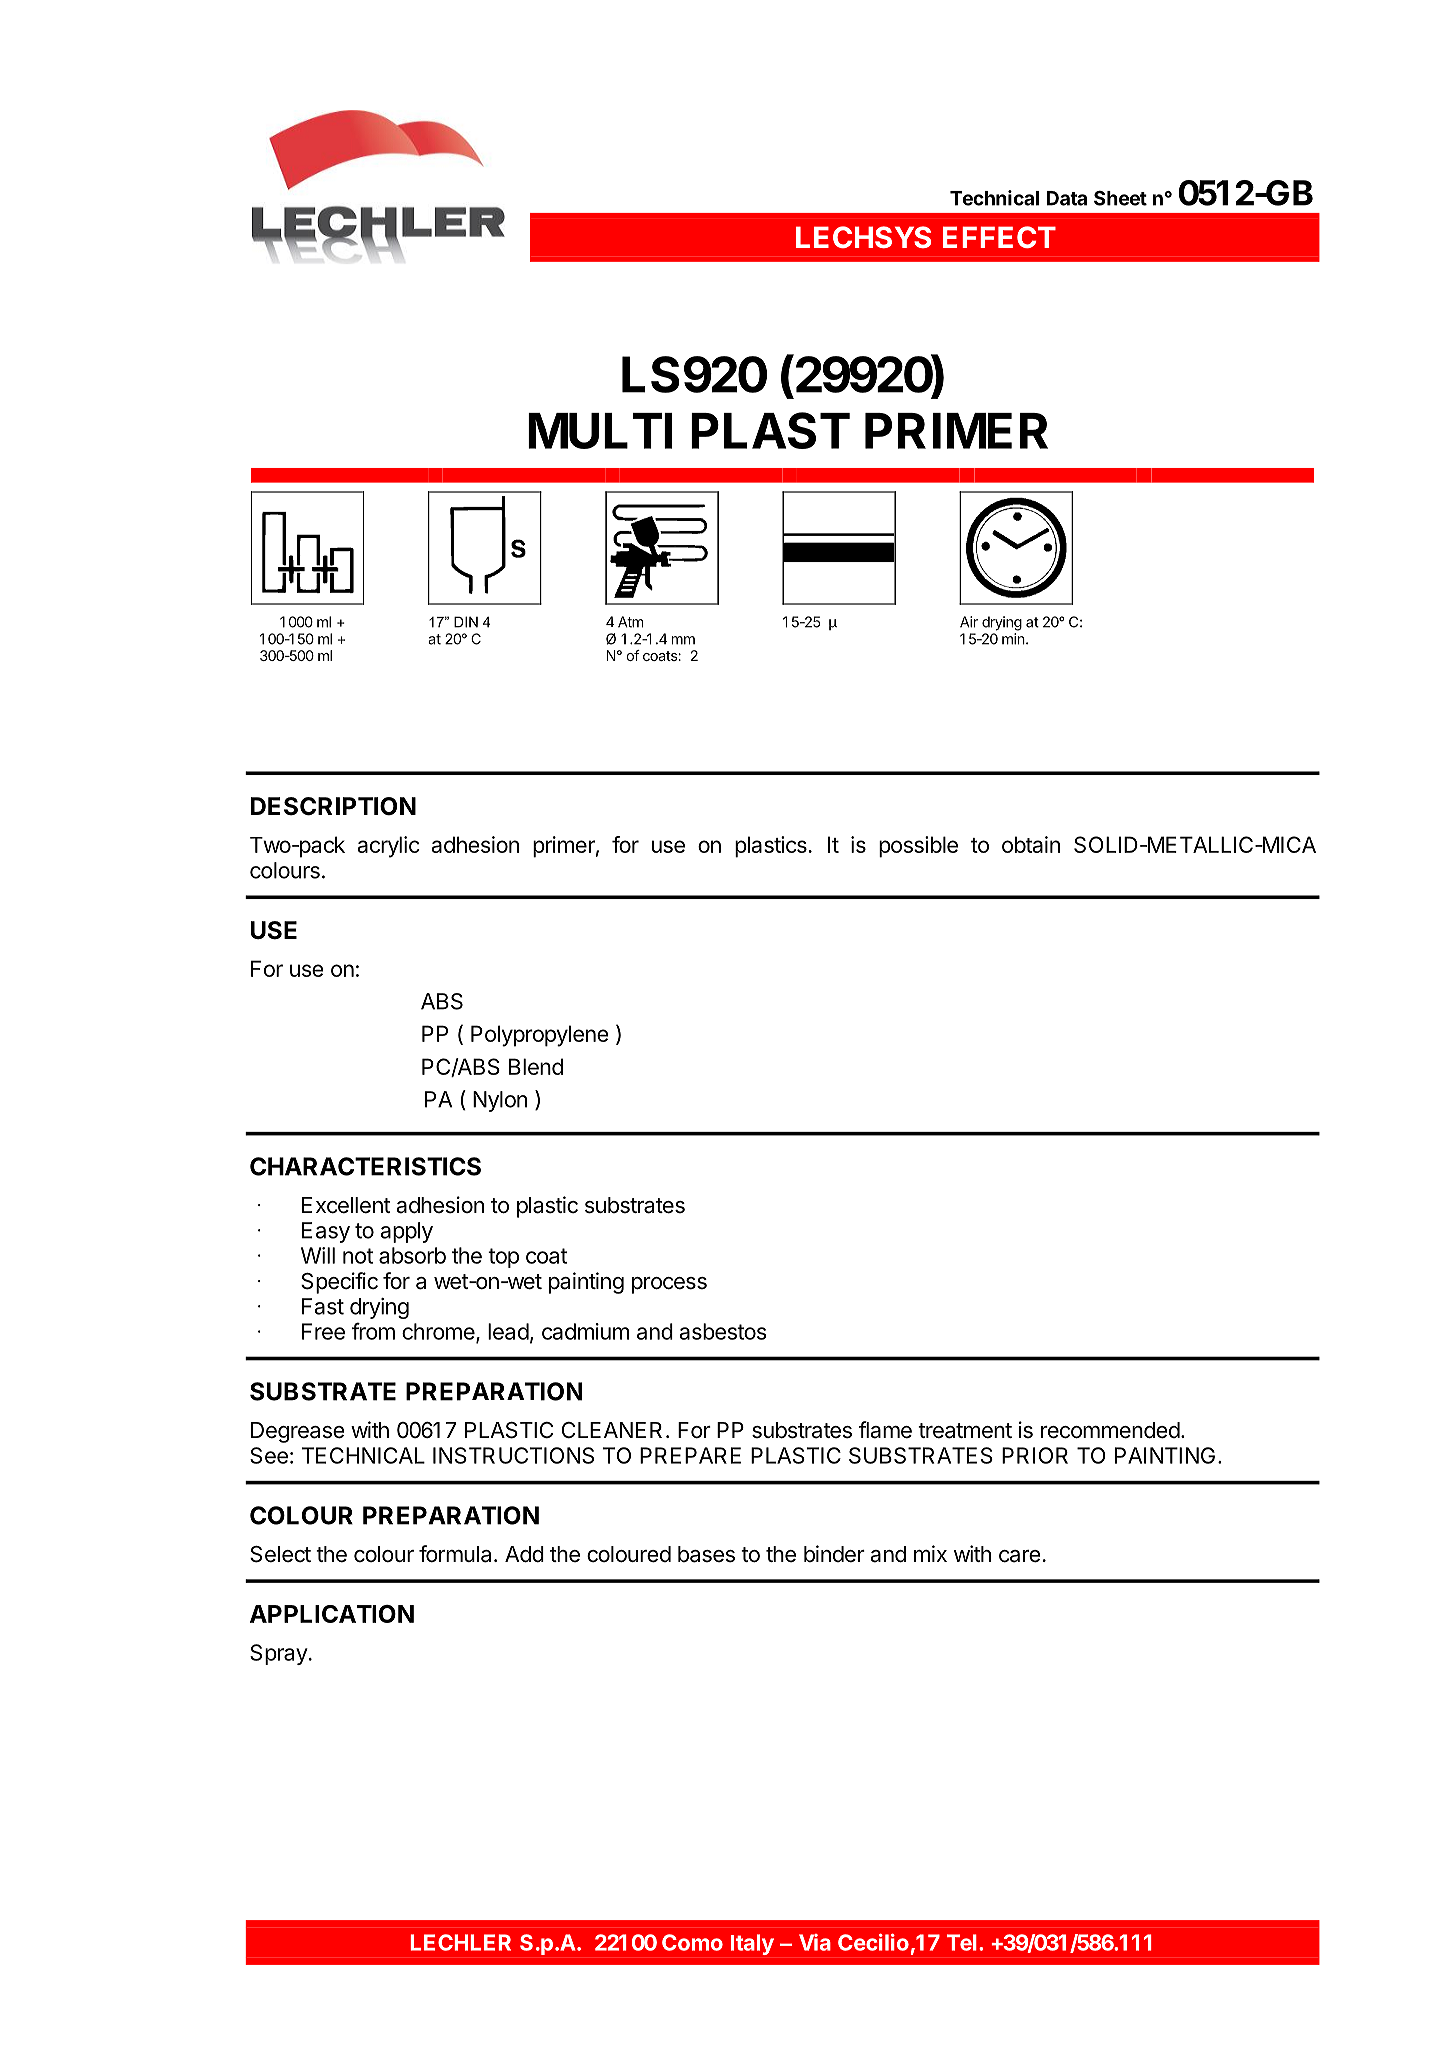 Image resolution: width=1454 pixels, height=2057 pixels. Describe the element at coordinates (600, 431) in the screenshot. I see `MULTI` at that location.
